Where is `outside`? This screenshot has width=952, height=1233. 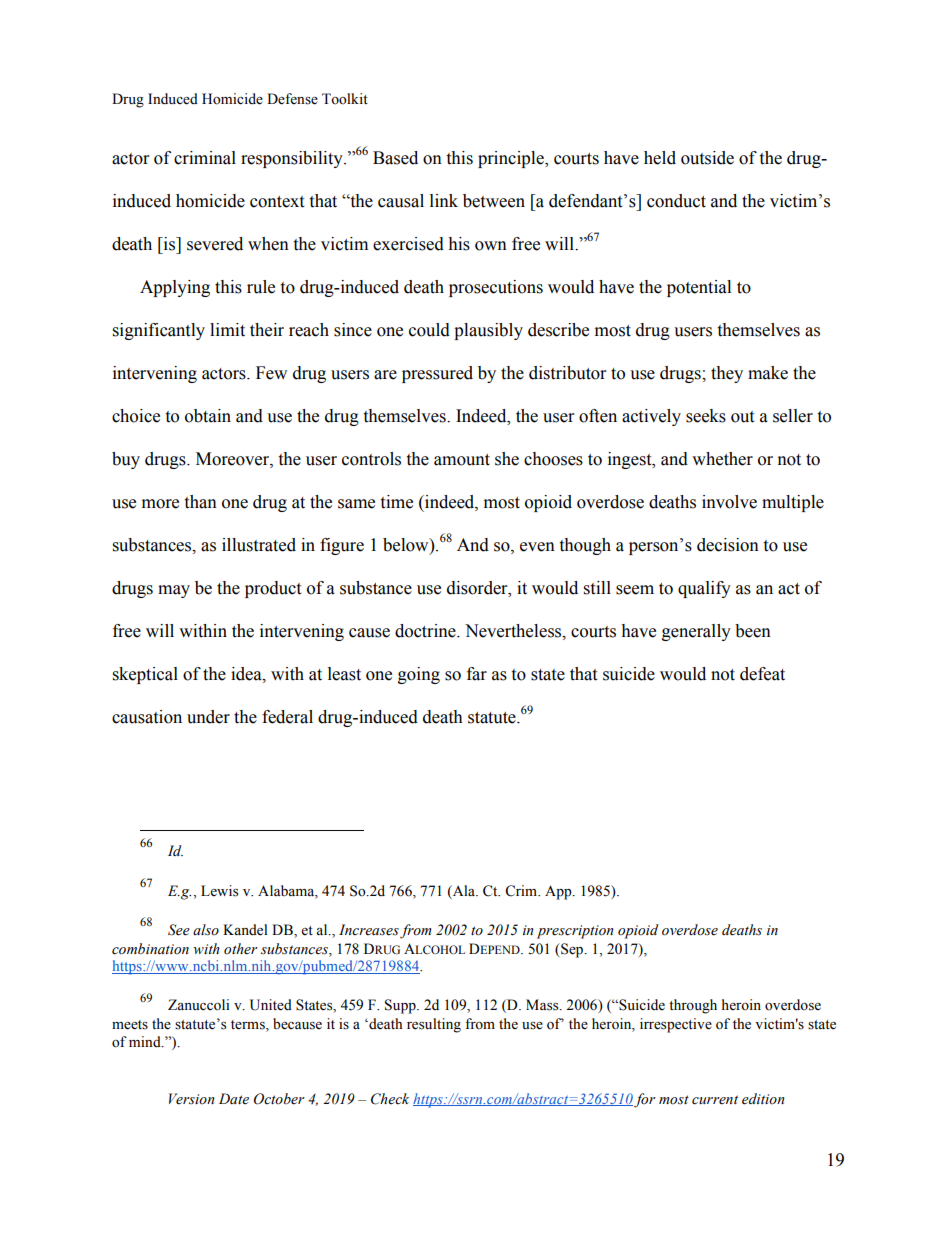
outside is located at coordinates (707, 158).
